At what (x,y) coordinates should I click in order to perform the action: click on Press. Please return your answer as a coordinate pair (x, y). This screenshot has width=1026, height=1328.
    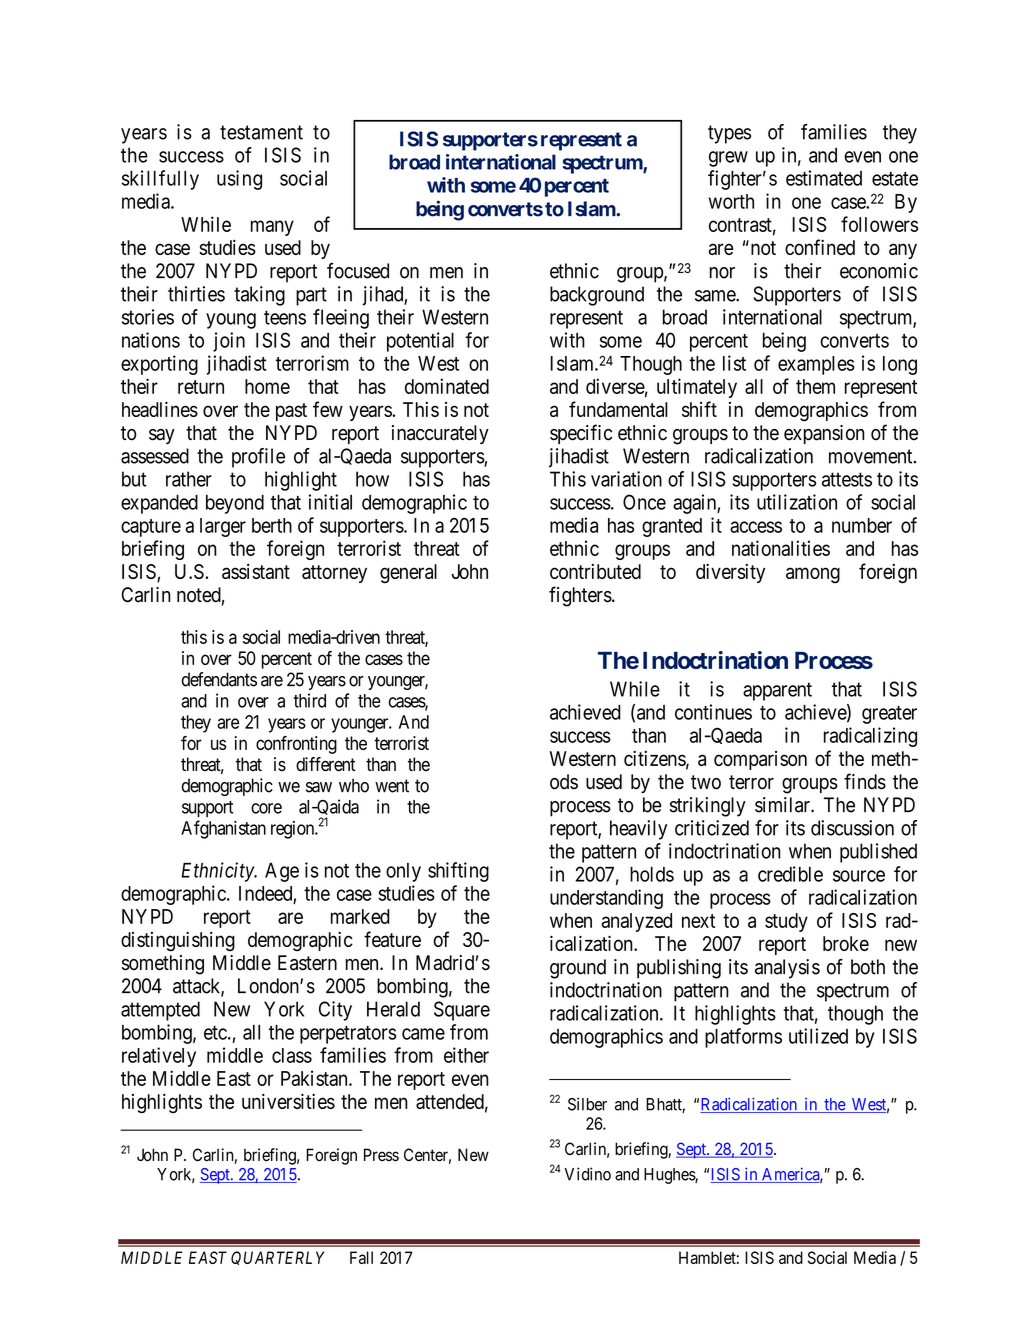
    Looking at the image, I should click on (381, 1155).
